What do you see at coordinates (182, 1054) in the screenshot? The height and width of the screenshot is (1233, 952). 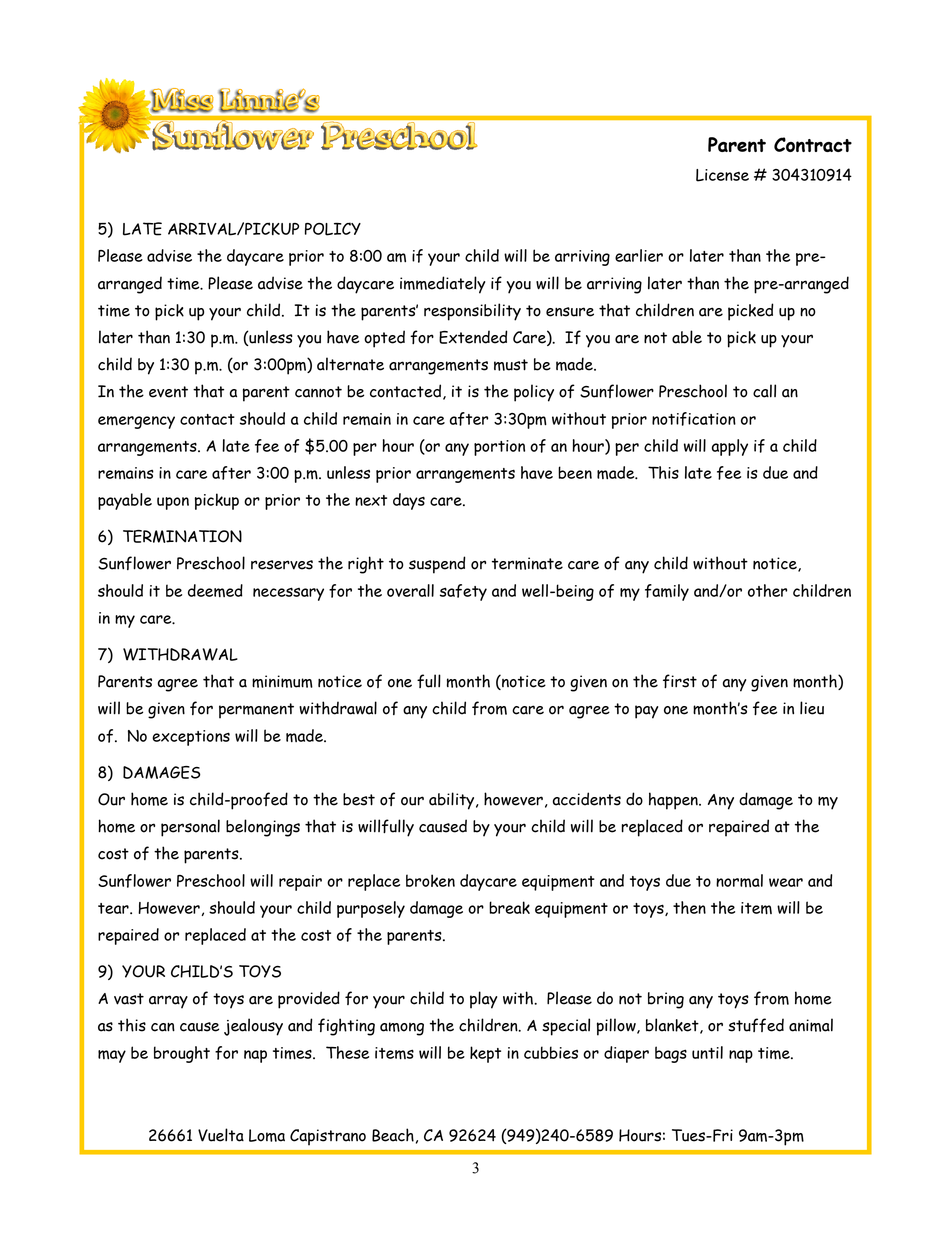 I see `brought` at bounding box center [182, 1054].
